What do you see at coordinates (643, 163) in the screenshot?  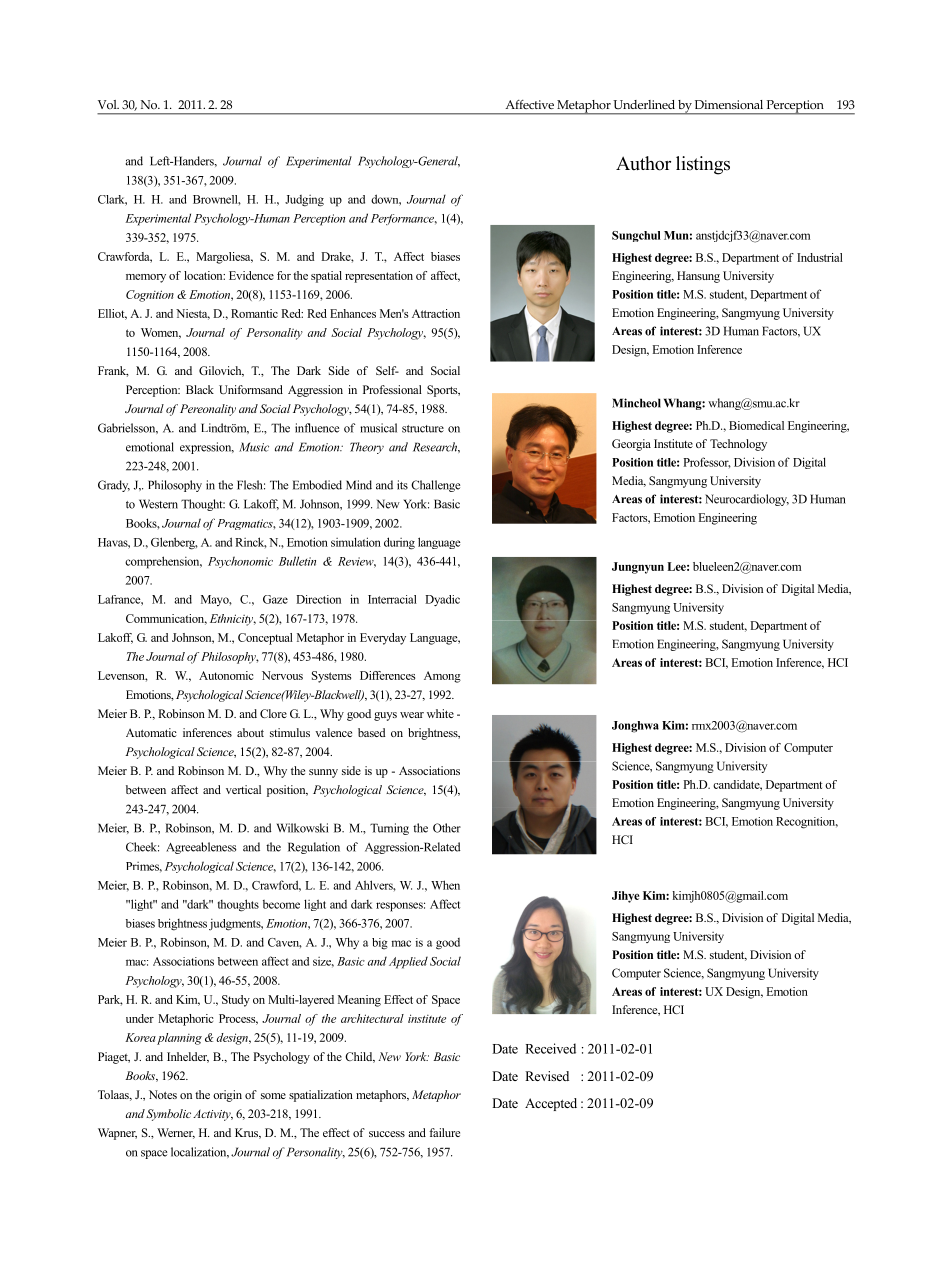 I see `Author` at bounding box center [643, 163].
